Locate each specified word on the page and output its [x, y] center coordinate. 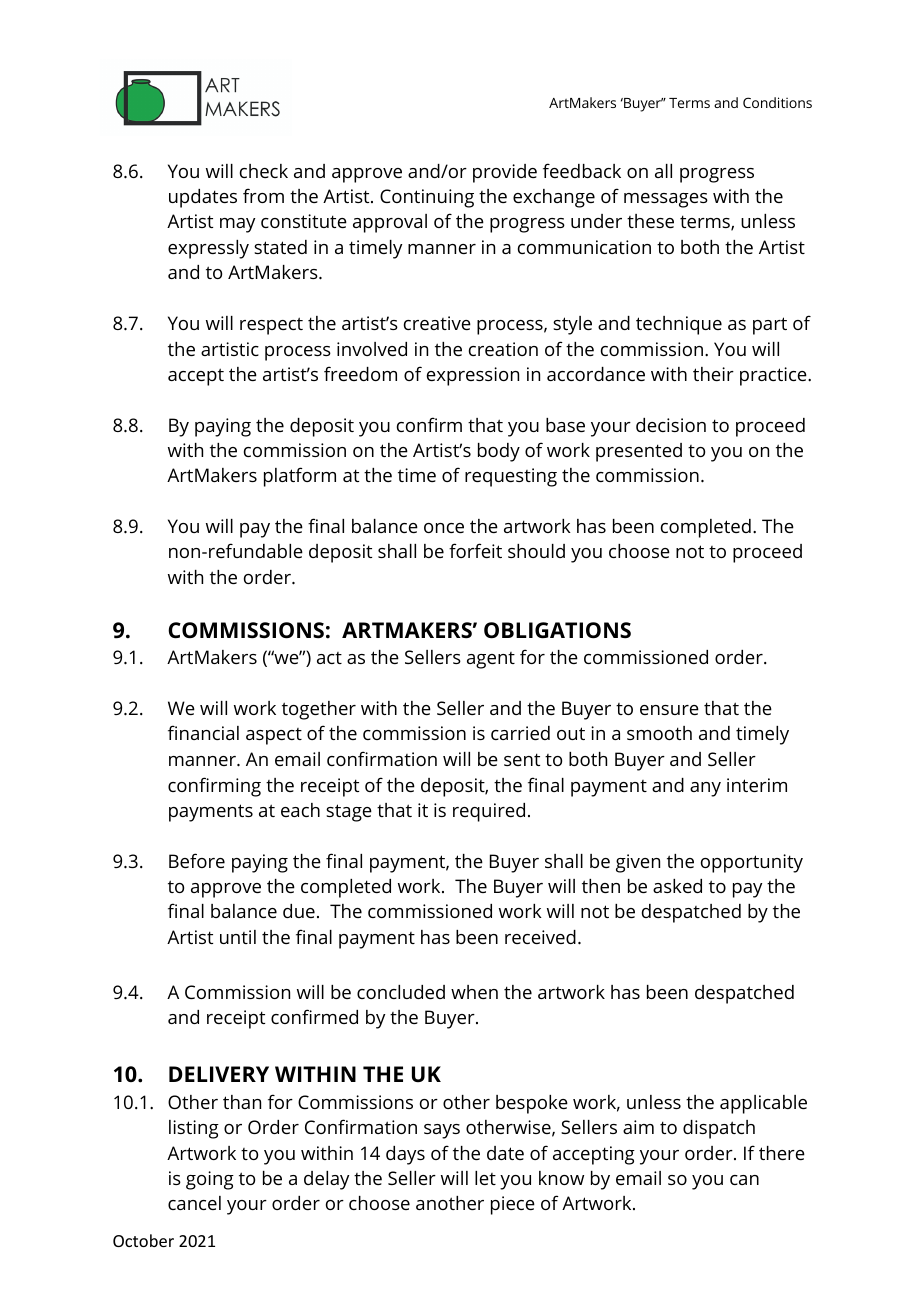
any [705, 789]
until [238, 937]
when [474, 992]
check [264, 171]
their [713, 374]
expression [473, 376]
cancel [194, 1203]
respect [271, 326]
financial [203, 732]
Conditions [777, 102]
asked [677, 886]
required [489, 812]
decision [671, 425]
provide [505, 173]
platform [300, 477]
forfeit [475, 550]
